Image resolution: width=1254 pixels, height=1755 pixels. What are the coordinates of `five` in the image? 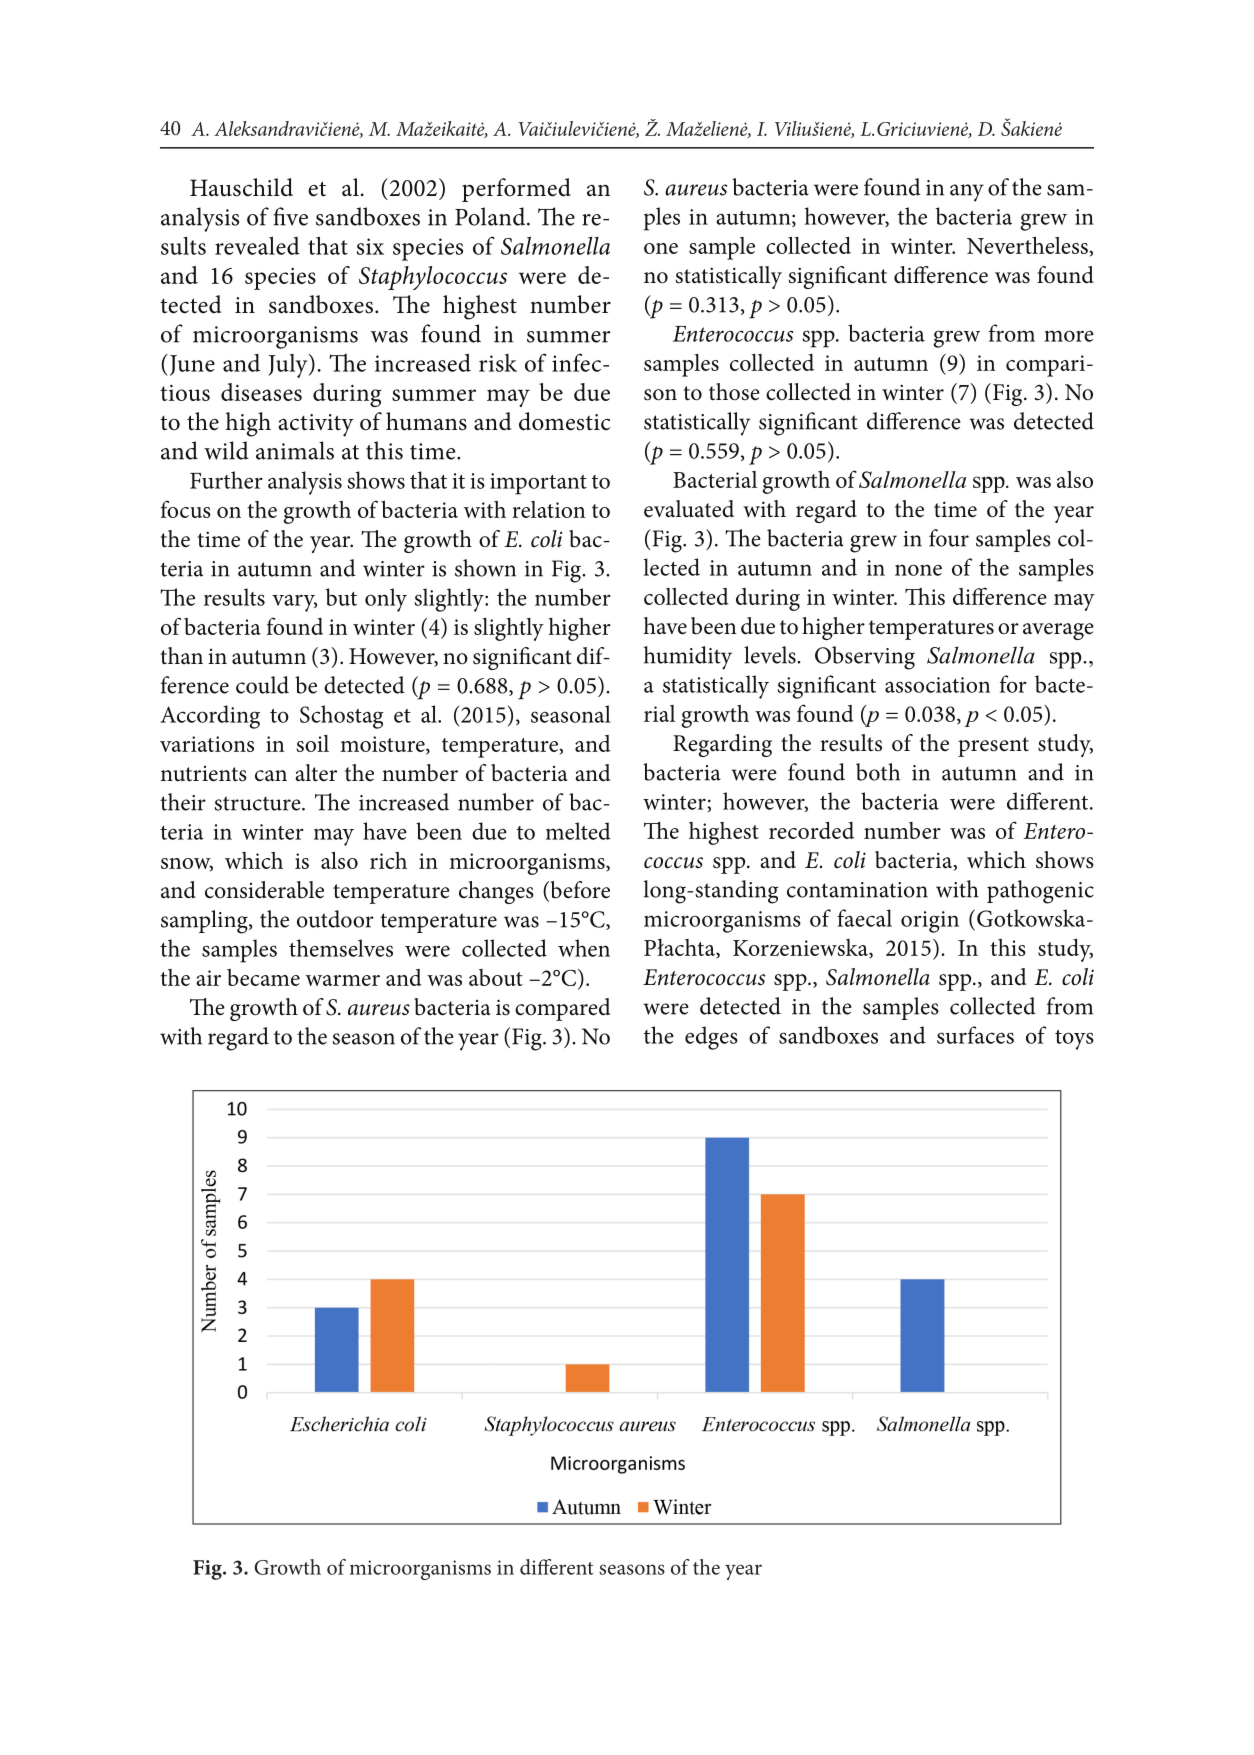 It's located at (290, 216).
